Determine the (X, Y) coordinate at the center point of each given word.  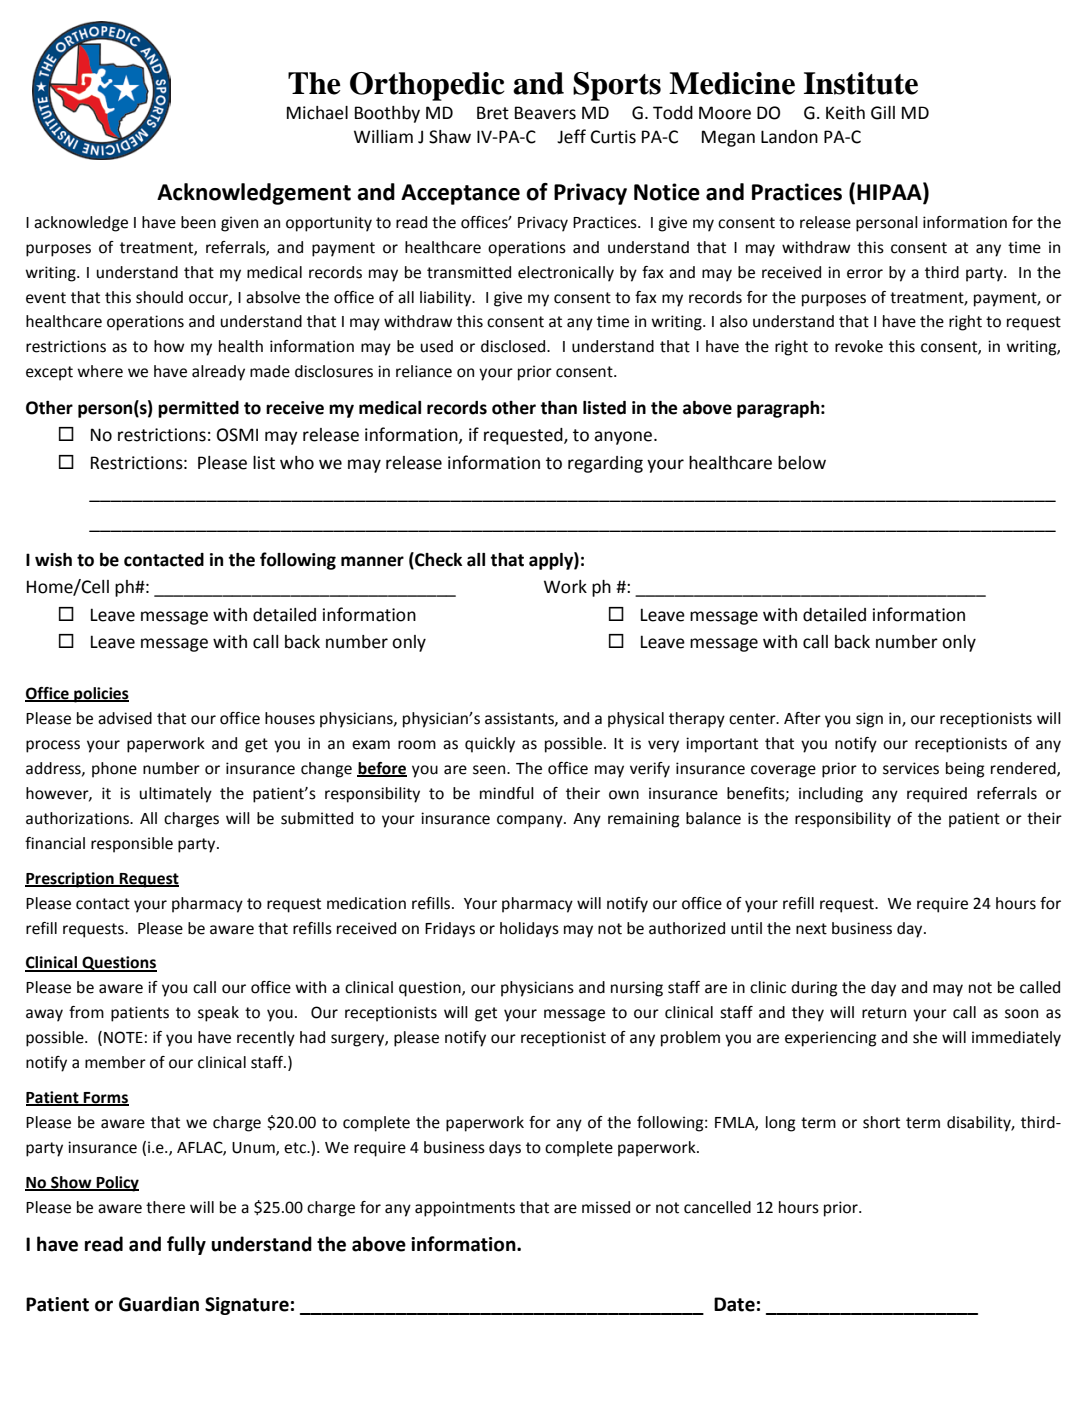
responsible (132, 845)
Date (734, 1304)
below (802, 463)
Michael (317, 113)
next (811, 929)
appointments (465, 1209)
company (531, 821)
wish (53, 560)
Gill (883, 113)
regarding (605, 464)
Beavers (545, 113)
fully (186, 1245)
